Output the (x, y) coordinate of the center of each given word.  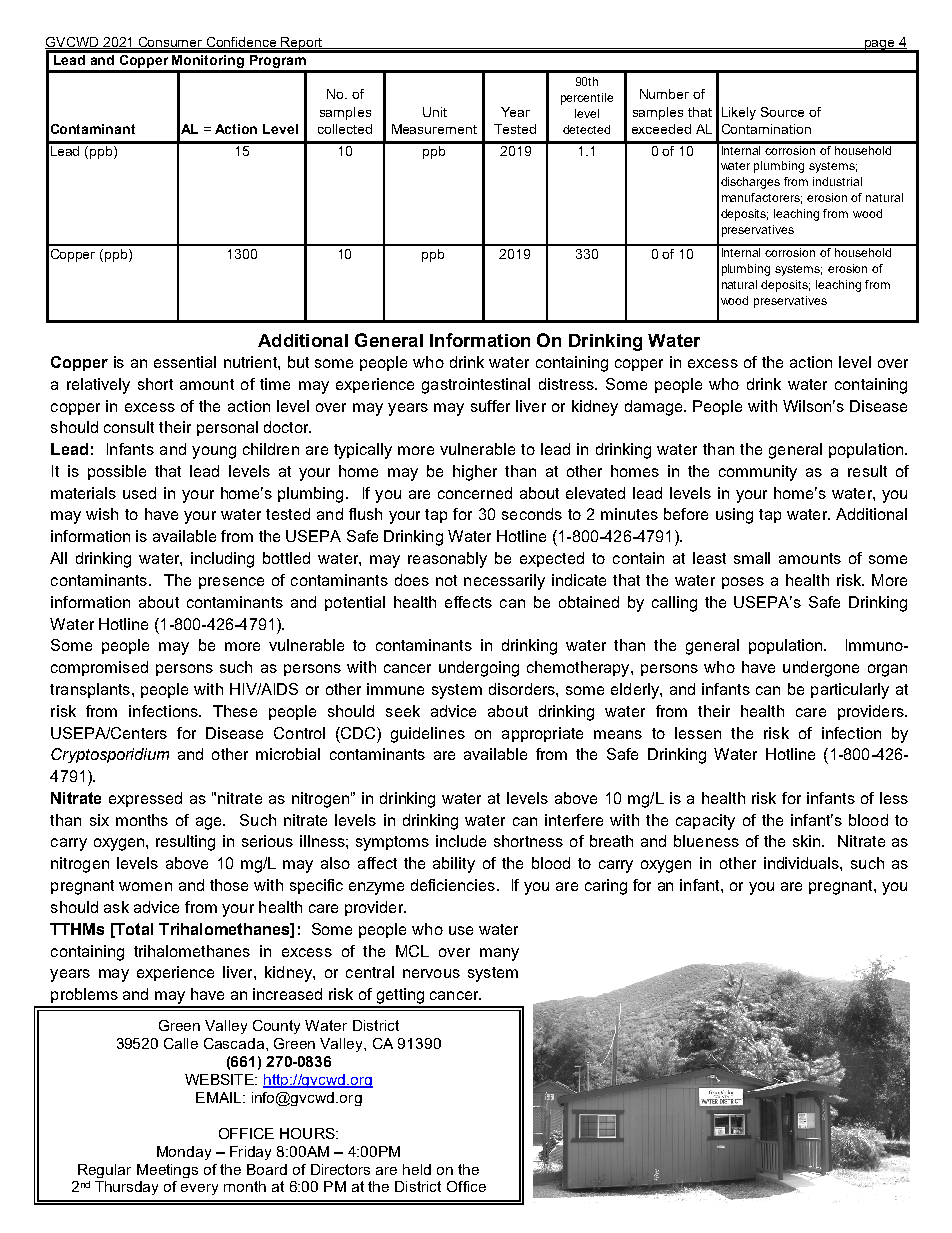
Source (782, 112)
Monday (184, 1153)
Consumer (170, 43)
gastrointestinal (476, 386)
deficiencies (453, 885)
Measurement (434, 129)
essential (185, 362)
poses (743, 583)
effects (468, 602)
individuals (802, 863)
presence (231, 583)
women (145, 886)
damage (655, 408)
